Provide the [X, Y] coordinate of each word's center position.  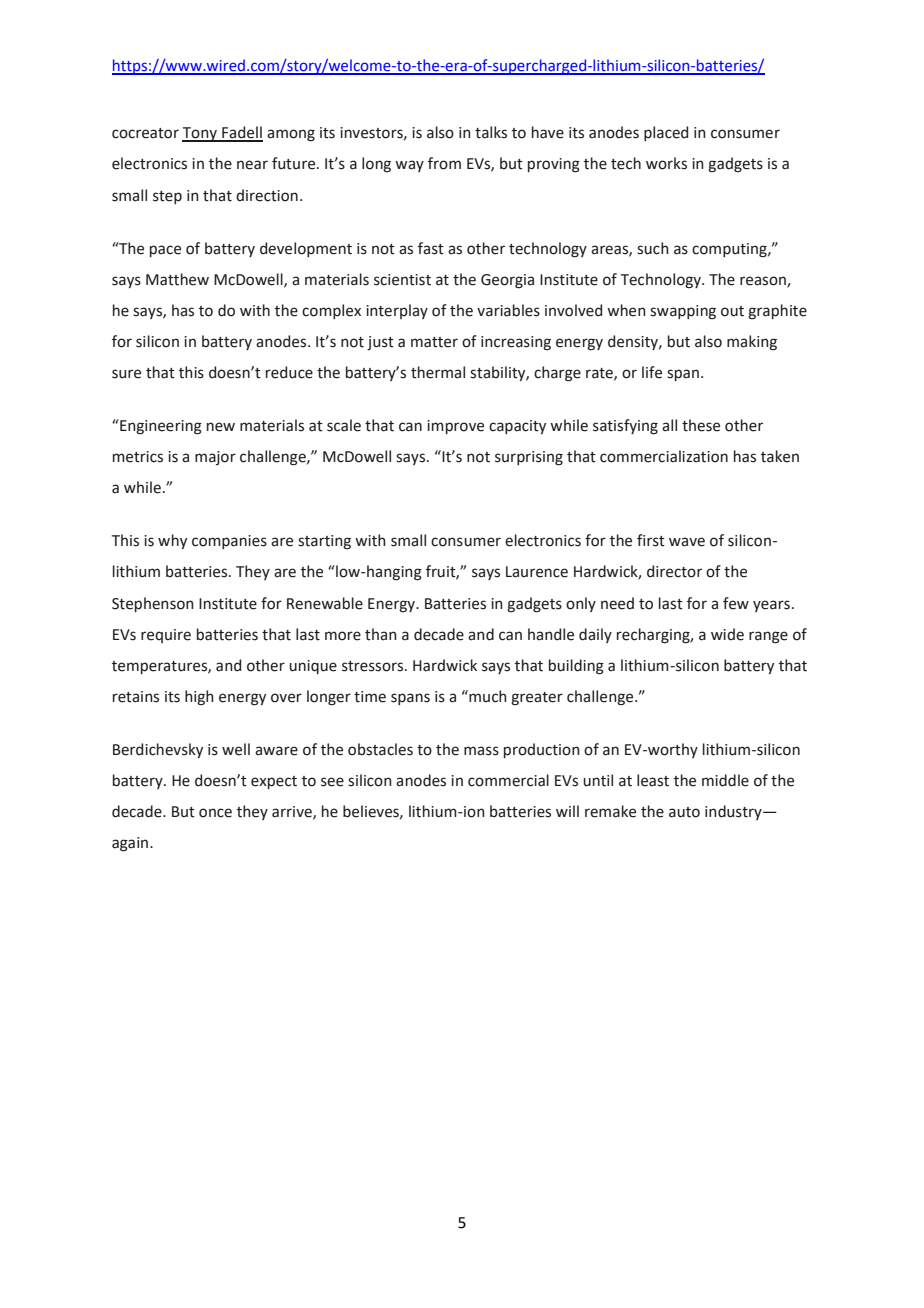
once [215, 813]
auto [684, 812]
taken [780, 456]
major [215, 458]
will [567, 811]
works [666, 163]
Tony [200, 134]
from [444, 163]
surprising [529, 458]
